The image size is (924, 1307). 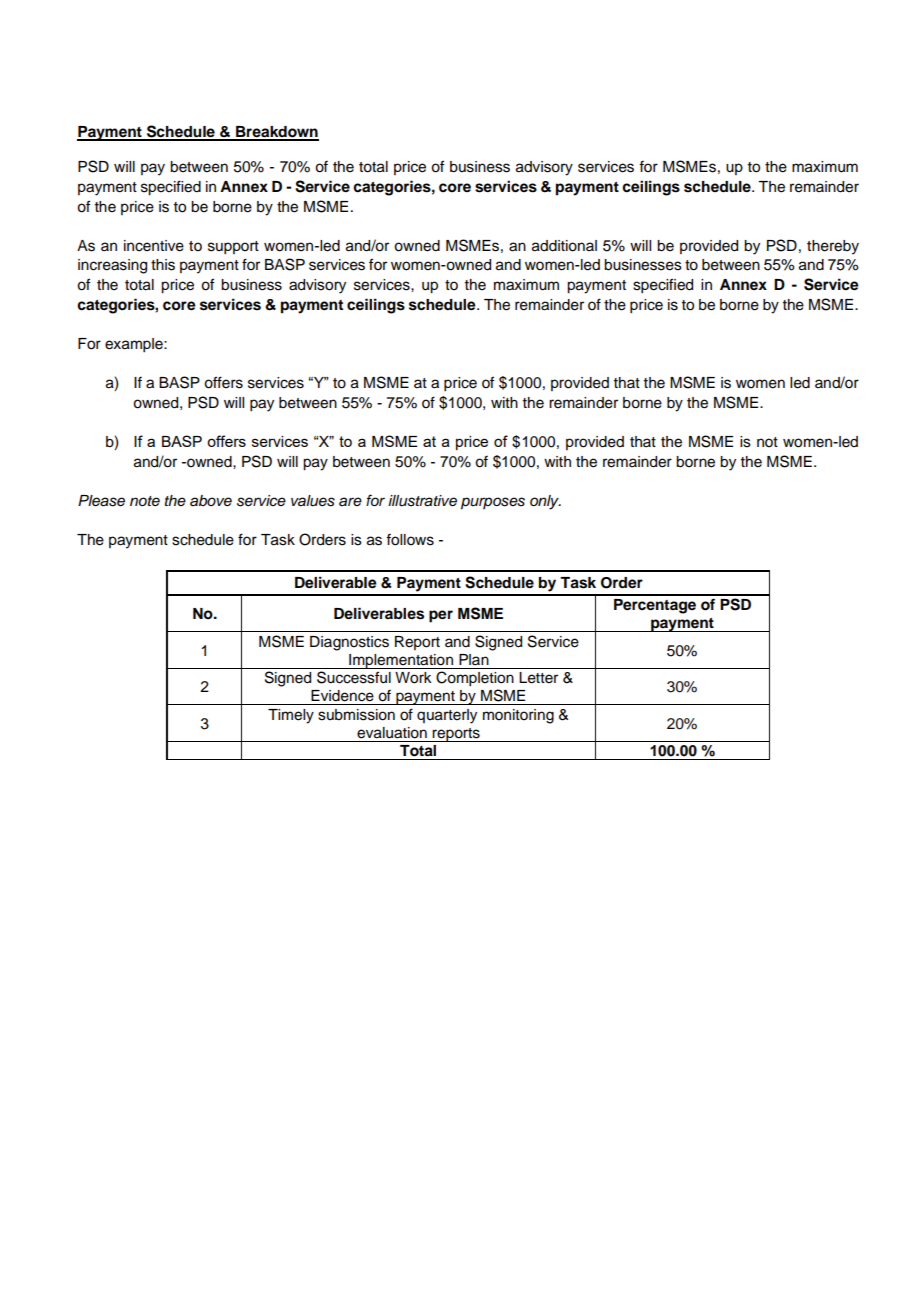 What do you see at coordinates (564, 246) in the screenshot?
I see `additional` at bounding box center [564, 246].
